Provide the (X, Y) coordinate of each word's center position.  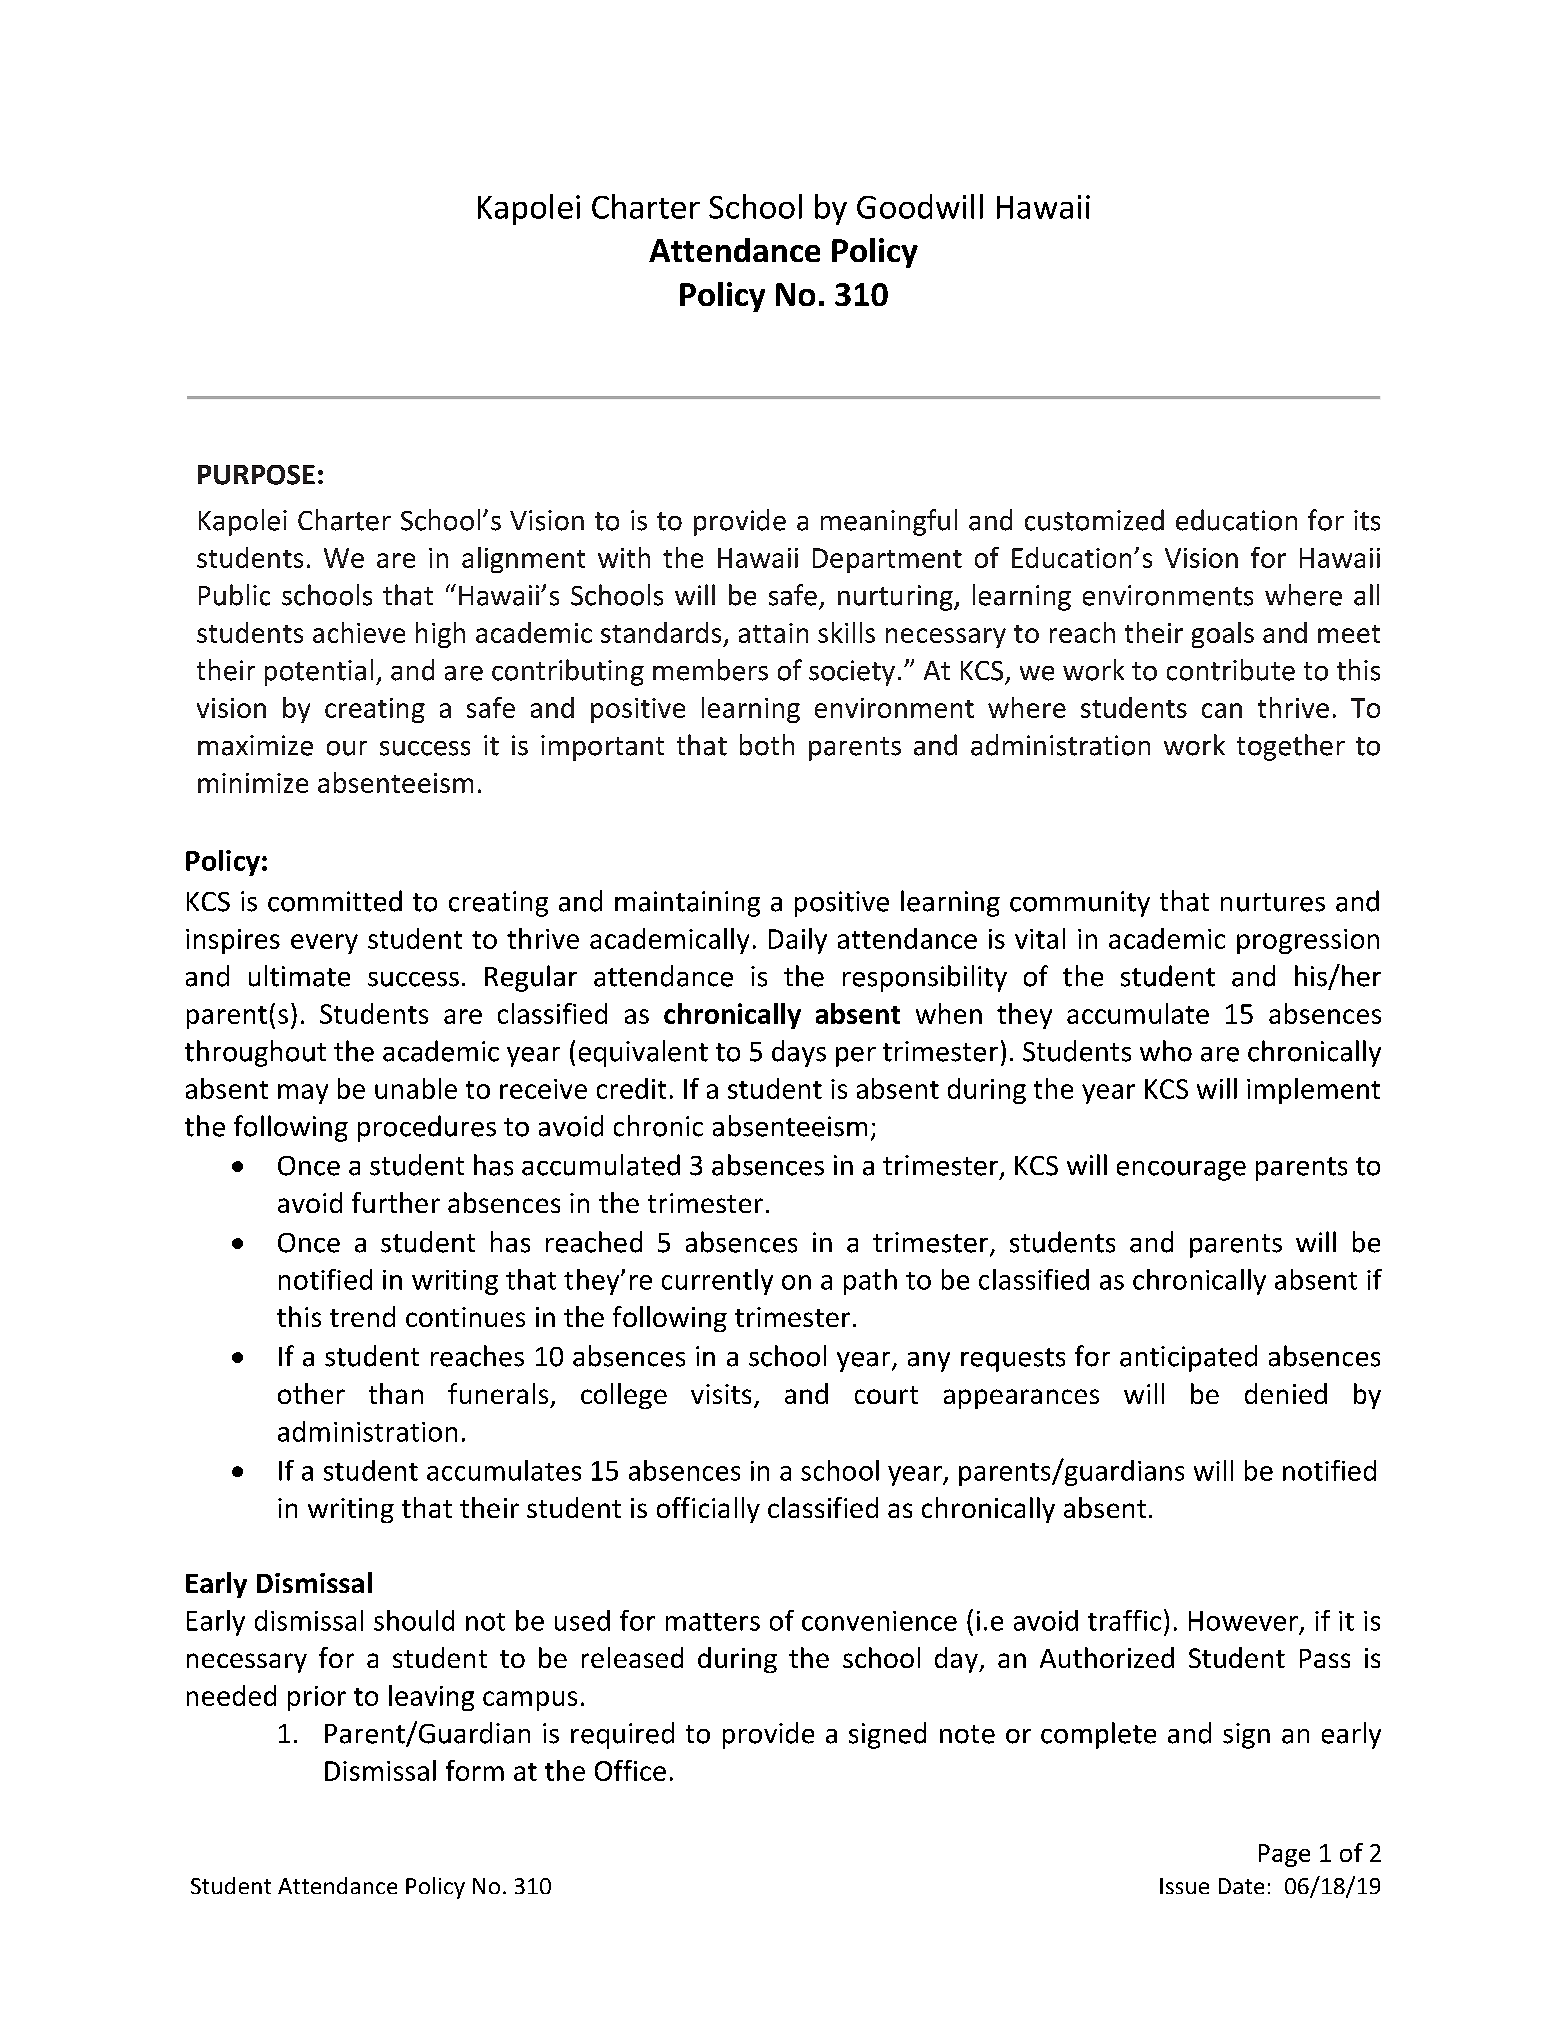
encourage (1181, 1171)
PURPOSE (256, 475)
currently (717, 1282)
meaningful (889, 522)
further (396, 1202)
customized (1094, 520)
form (475, 1770)
